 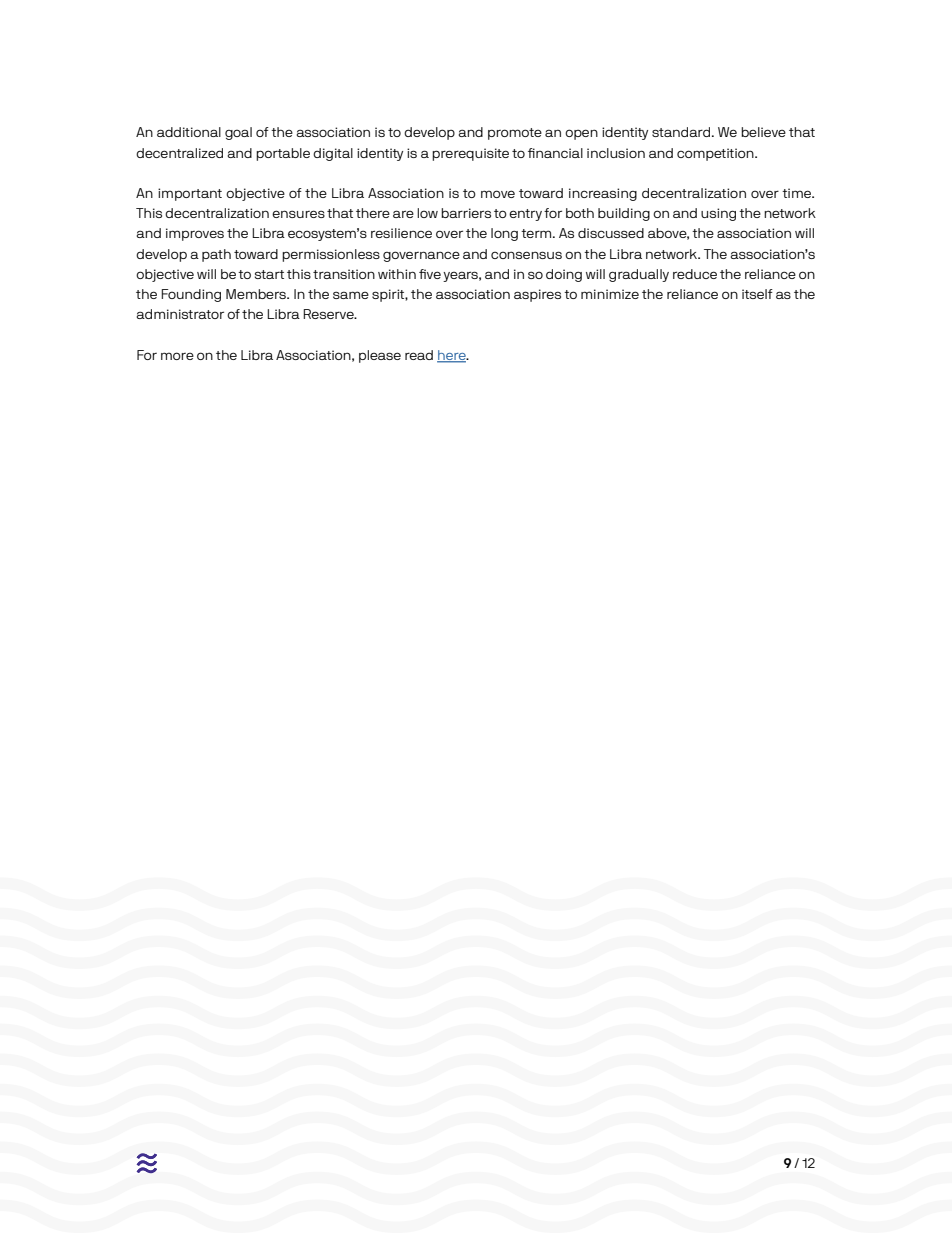 What do you see at coordinates (515, 134) in the page?
I see `promote` at bounding box center [515, 134].
